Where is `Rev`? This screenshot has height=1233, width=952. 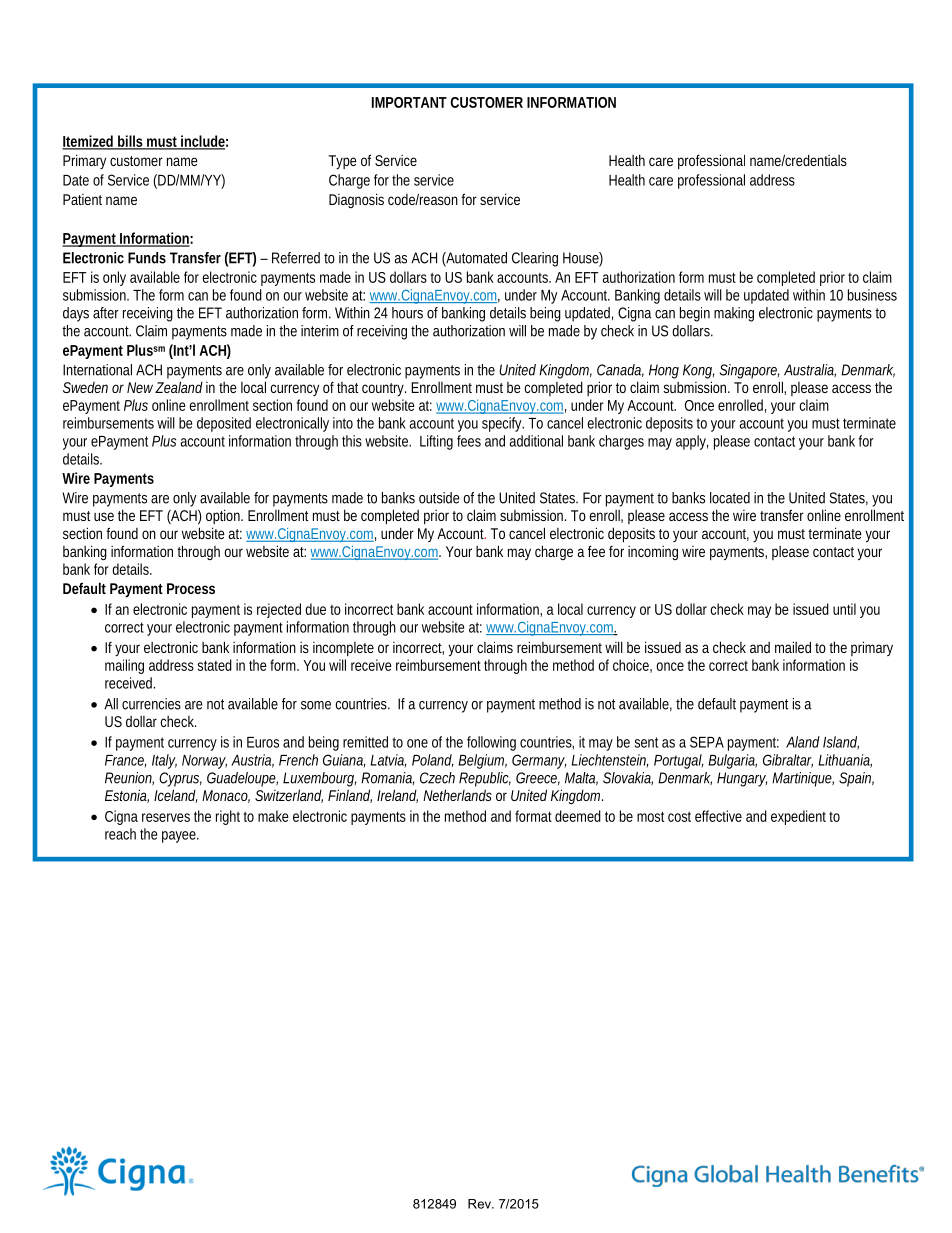 Rev is located at coordinates (481, 1204).
